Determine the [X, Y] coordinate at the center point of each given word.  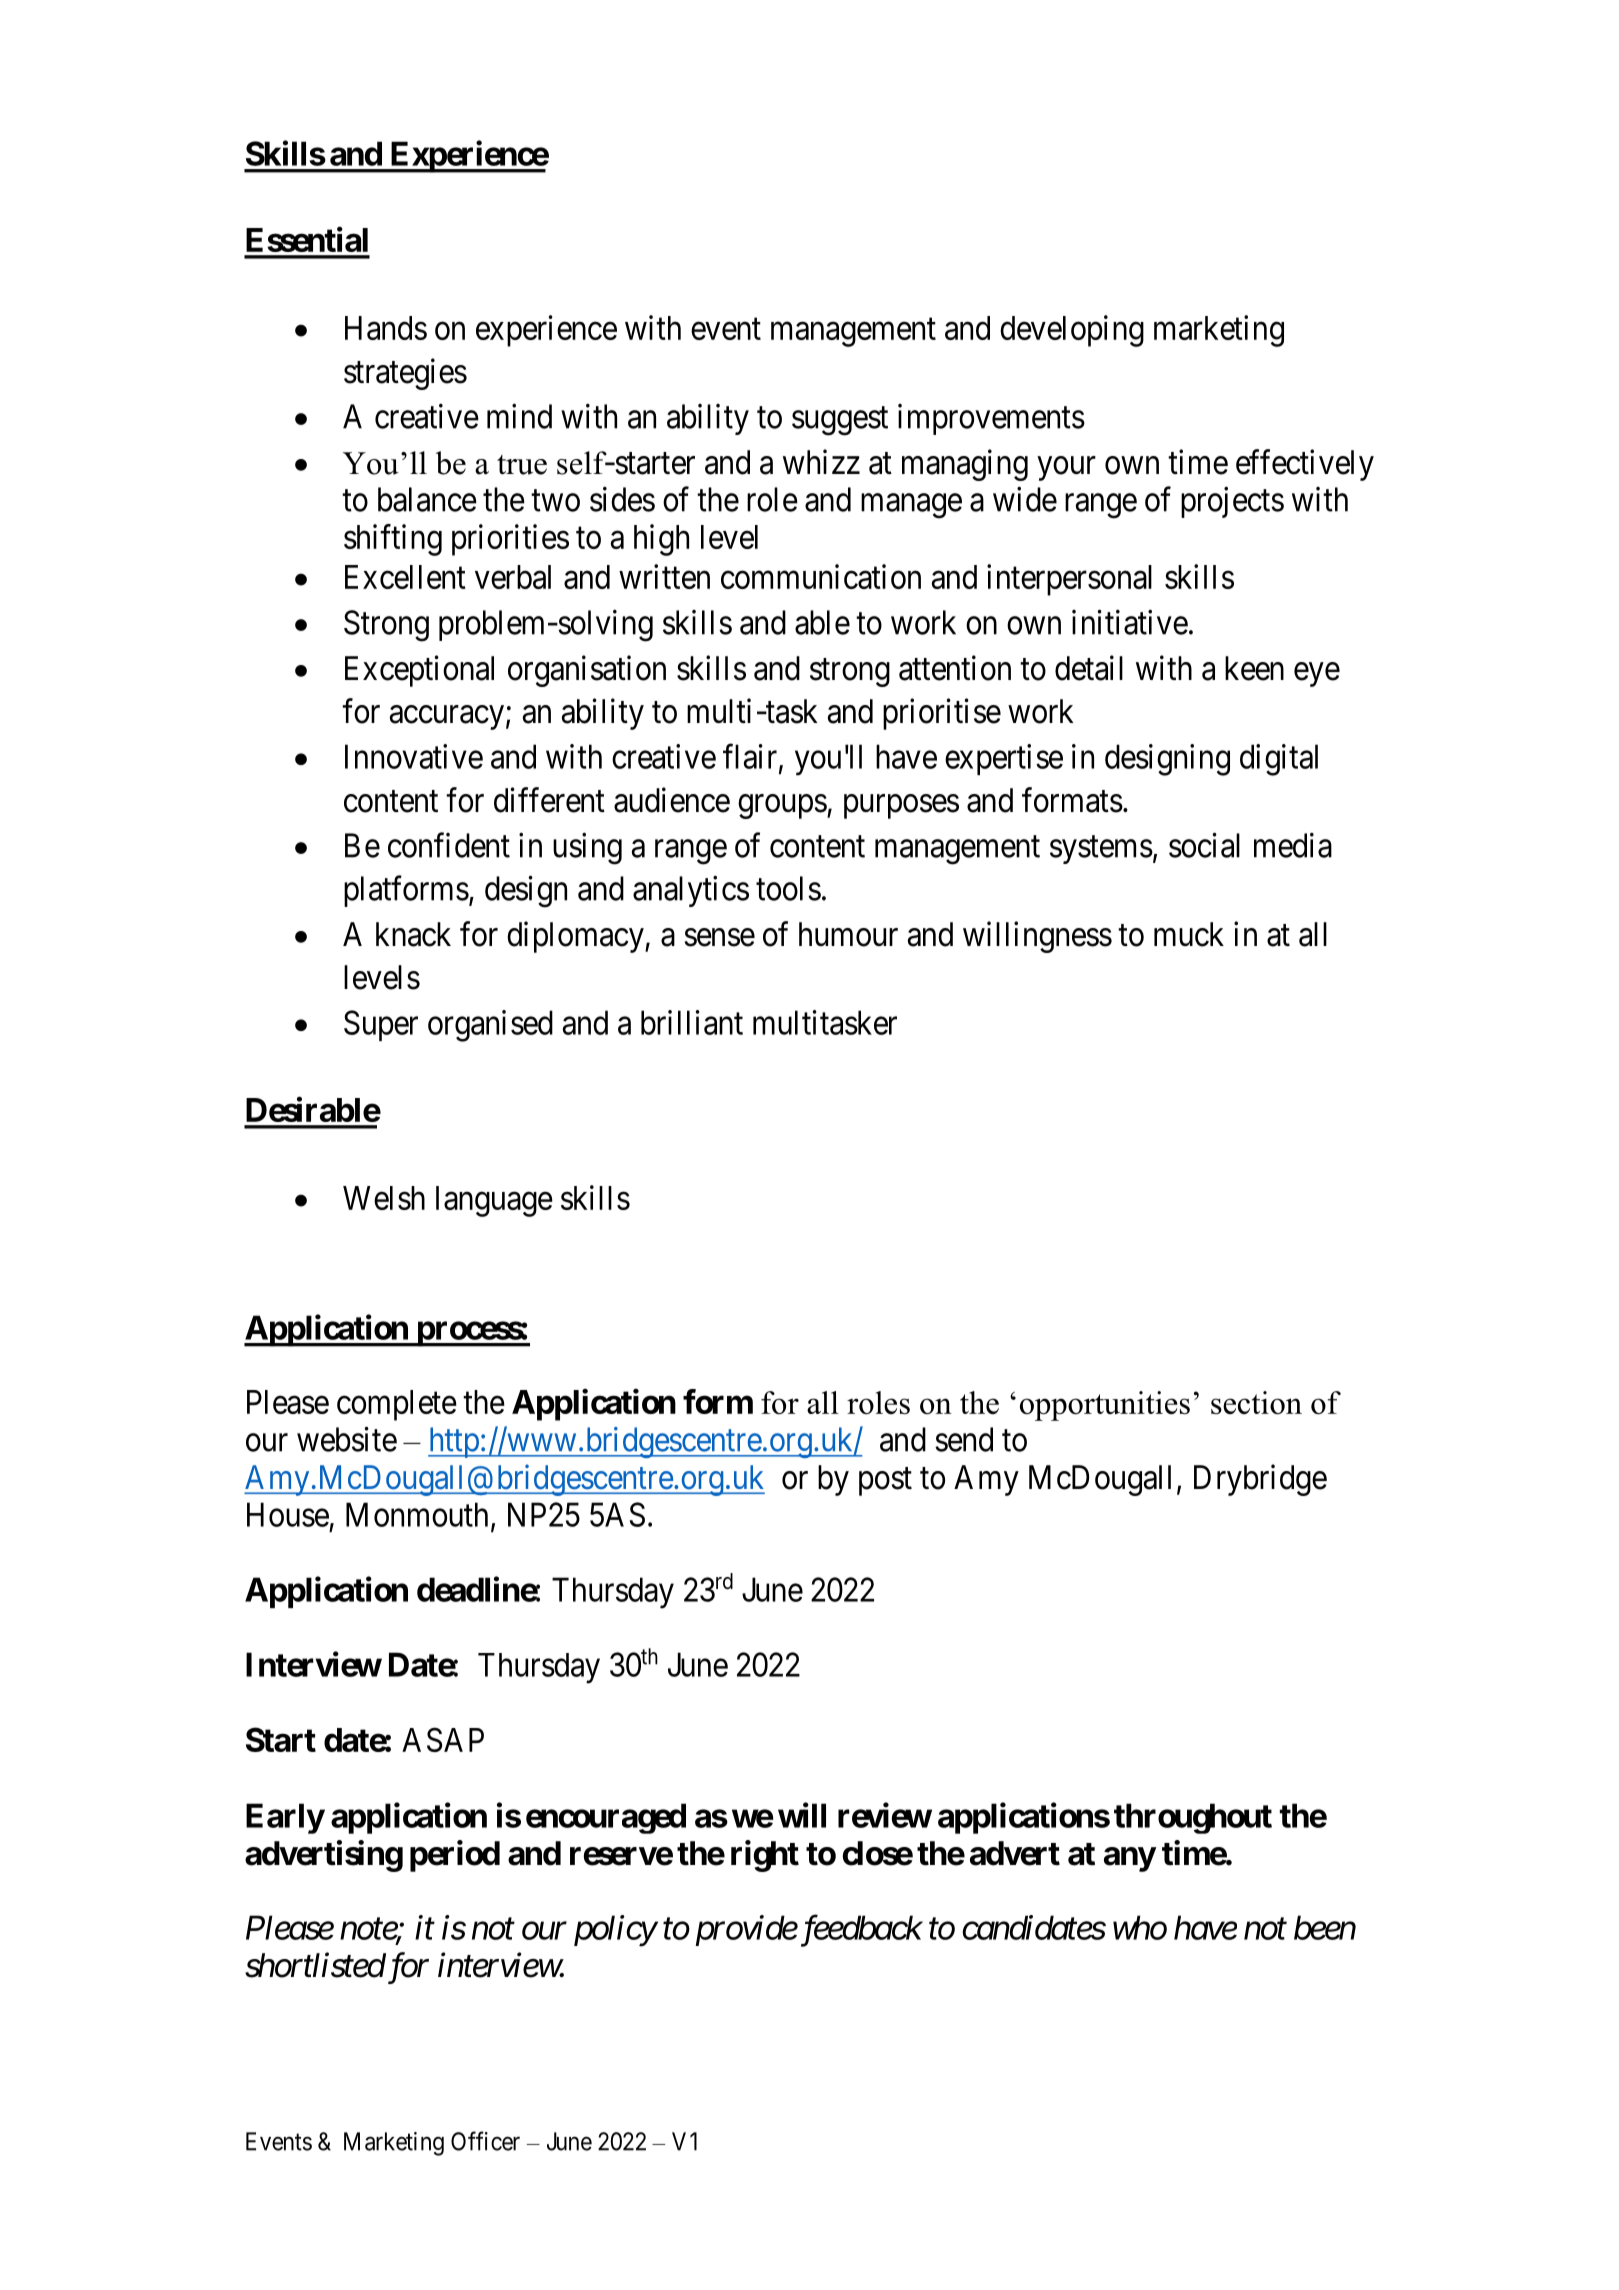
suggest [840, 421]
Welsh [384, 1198]
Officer [485, 2141]
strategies [405, 374]
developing [1072, 331]
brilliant [692, 1022]
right [765, 1856]
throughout [1193, 1818]
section [1256, 1402]
